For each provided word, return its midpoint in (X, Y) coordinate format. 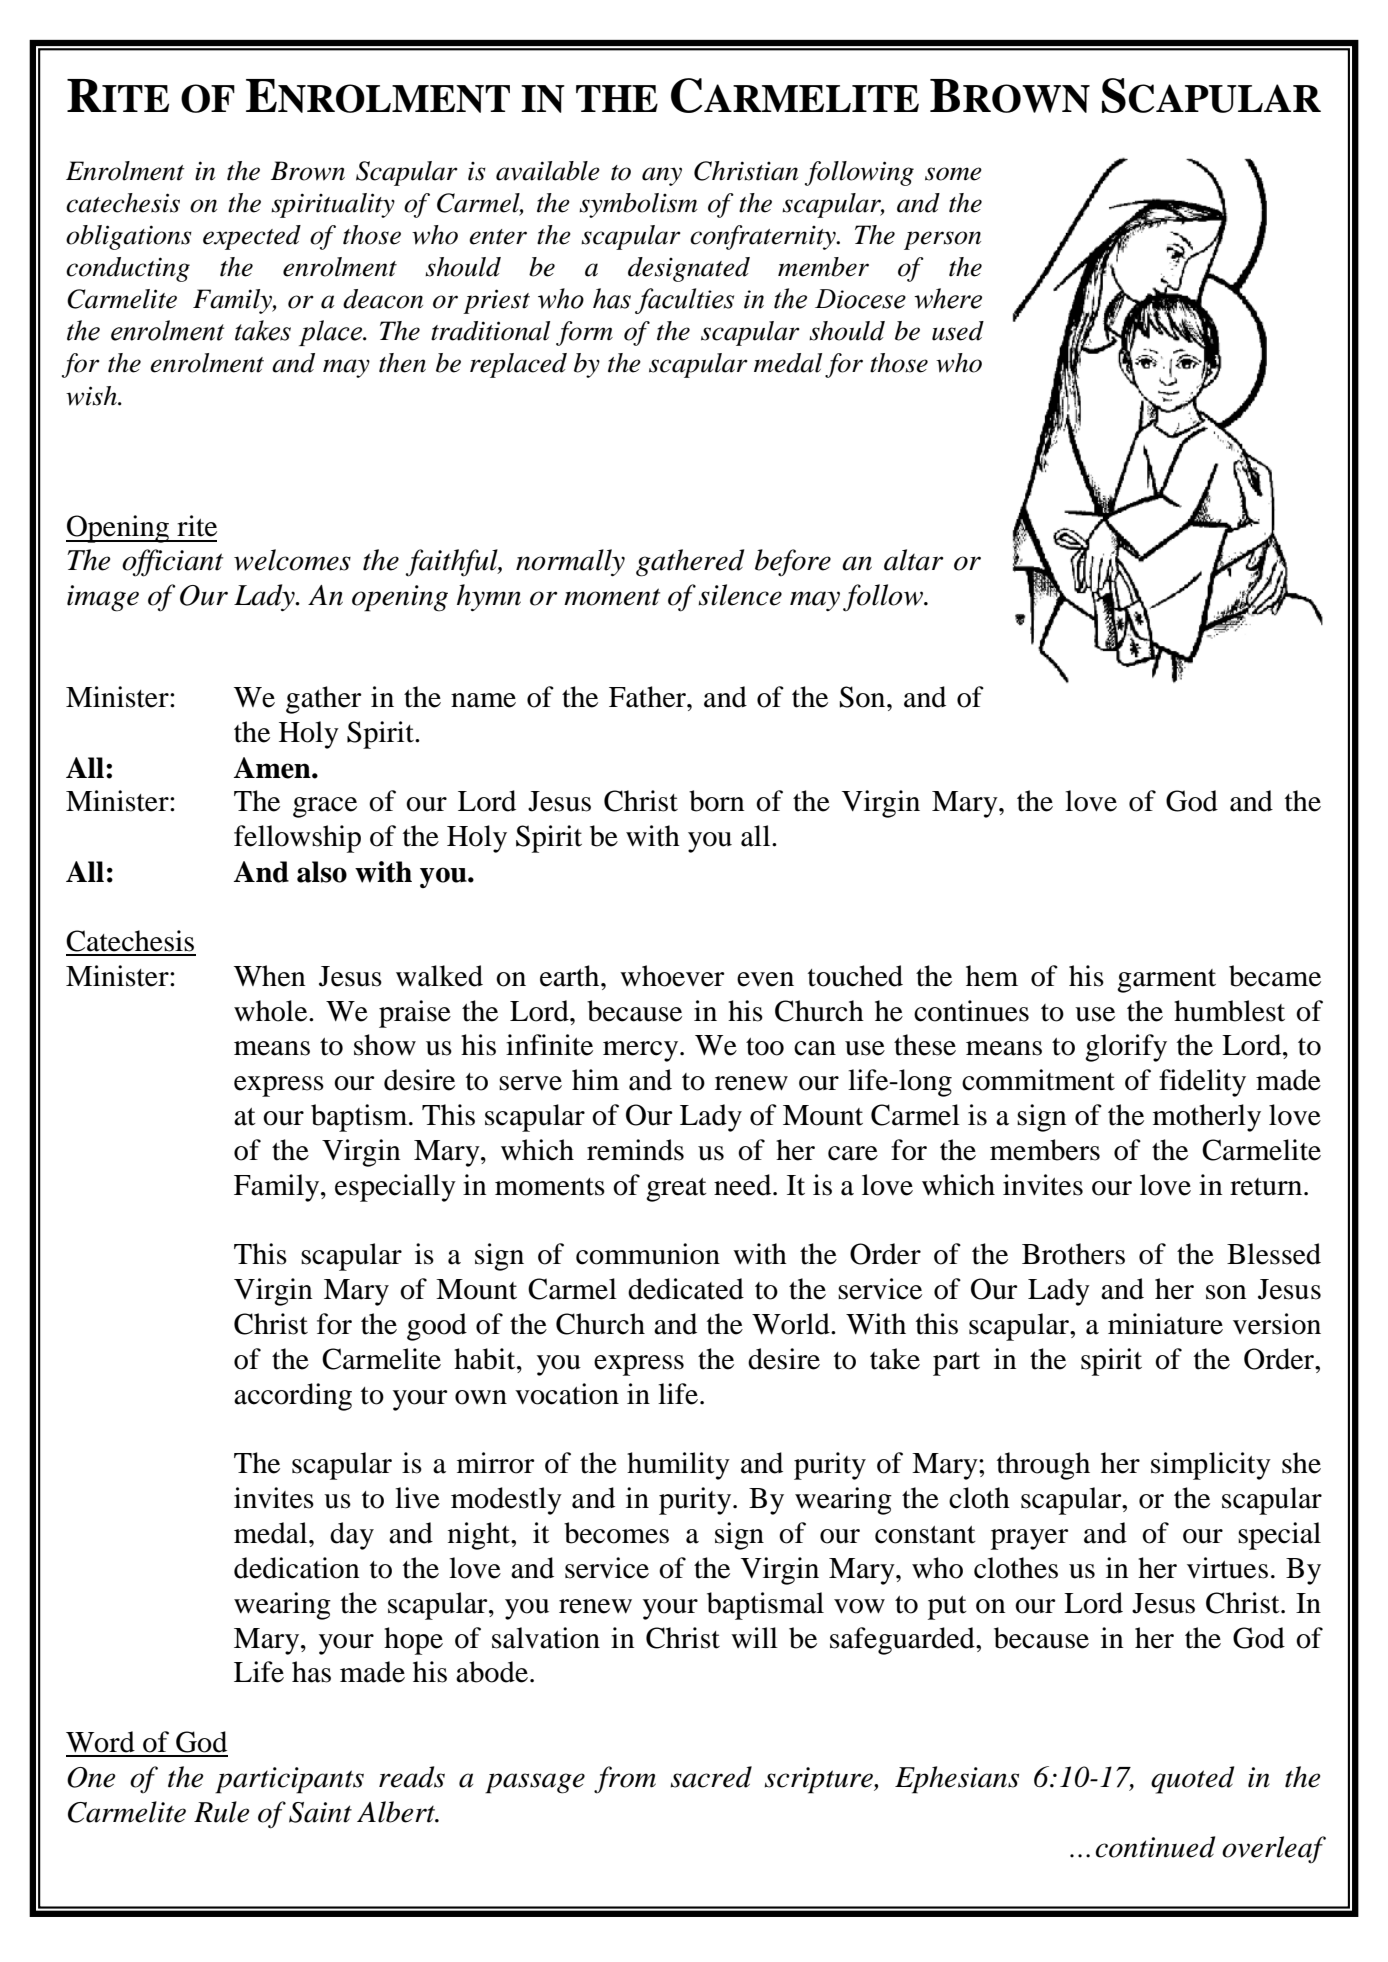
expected (252, 237)
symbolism (638, 205)
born (717, 801)
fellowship (297, 839)
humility (678, 1466)
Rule (221, 1812)
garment (1166, 981)
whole (272, 1011)
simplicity (1211, 1466)
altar (914, 560)
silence (740, 595)
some (953, 174)
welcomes (292, 560)
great (676, 1190)
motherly (1207, 1118)
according (293, 1397)
